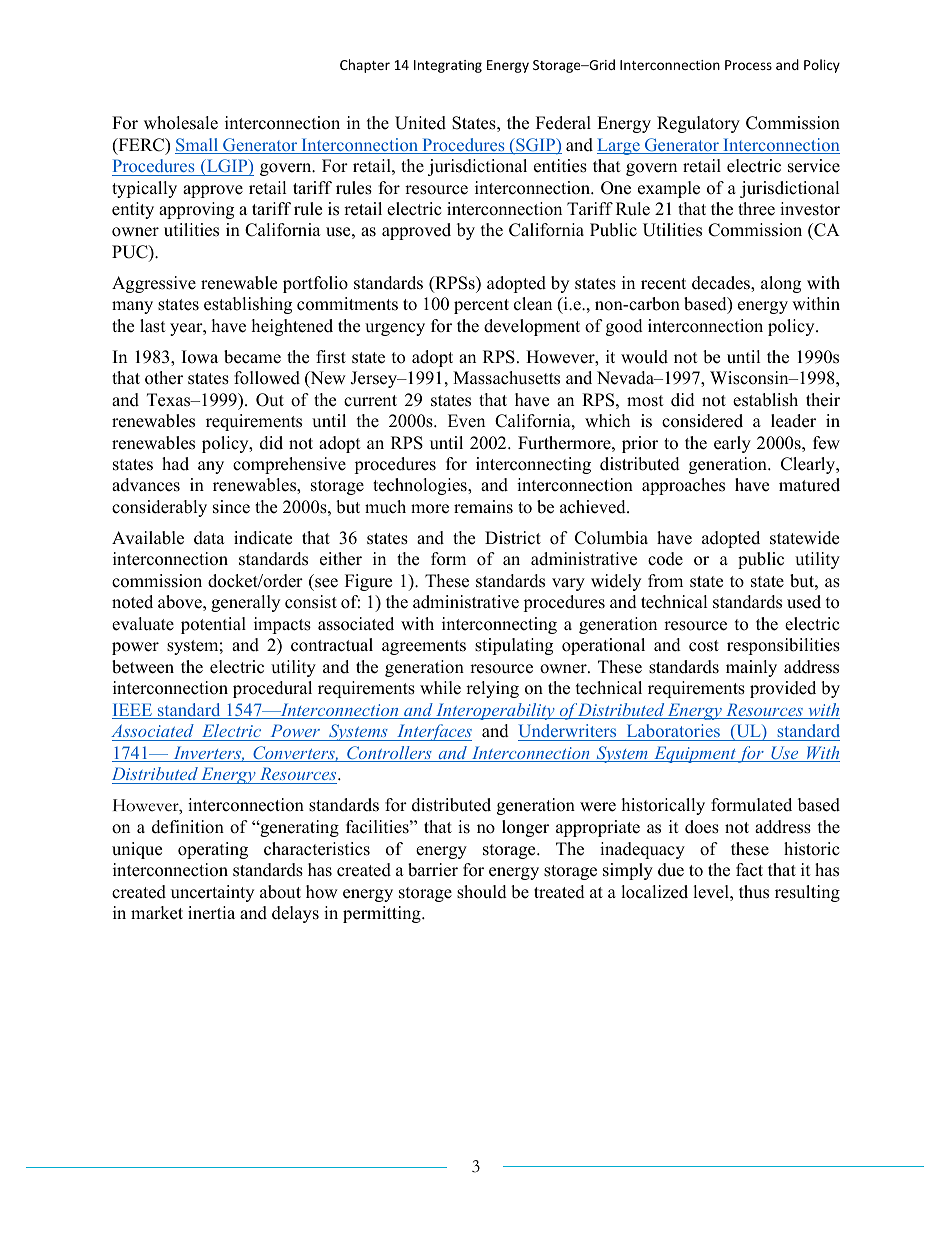 The width and height of the image is (952, 1233). I want to click on Massachusetts, so click(506, 378).
